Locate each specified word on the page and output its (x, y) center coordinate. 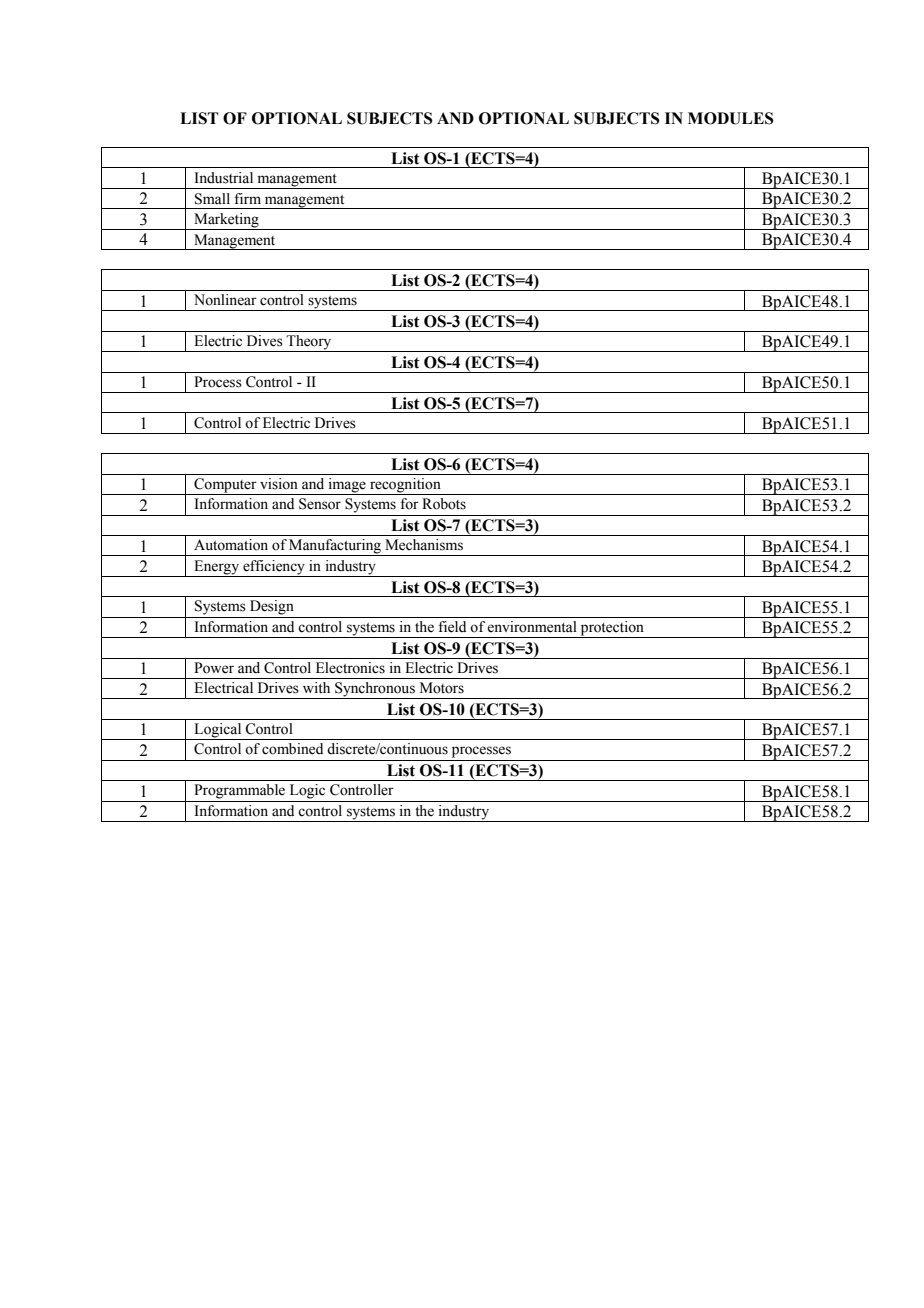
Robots (444, 504)
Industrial (224, 178)
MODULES (731, 118)
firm (247, 198)
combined (292, 749)
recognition (405, 486)
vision (279, 484)
